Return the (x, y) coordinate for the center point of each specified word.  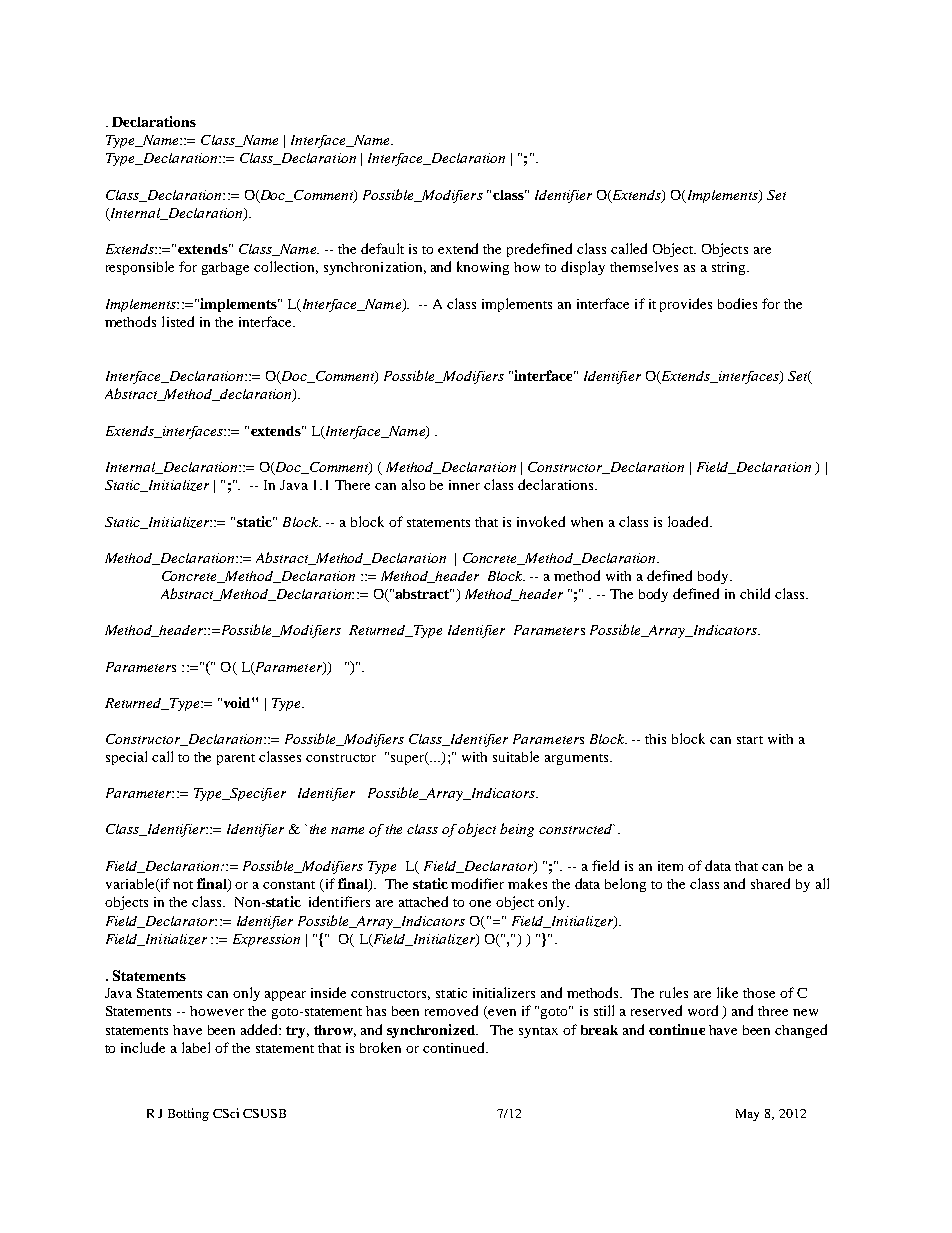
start (750, 740)
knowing (483, 268)
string (730, 268)
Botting (188, 1114)
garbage (225, 268)
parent (236, 759)
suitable (516, 756)
